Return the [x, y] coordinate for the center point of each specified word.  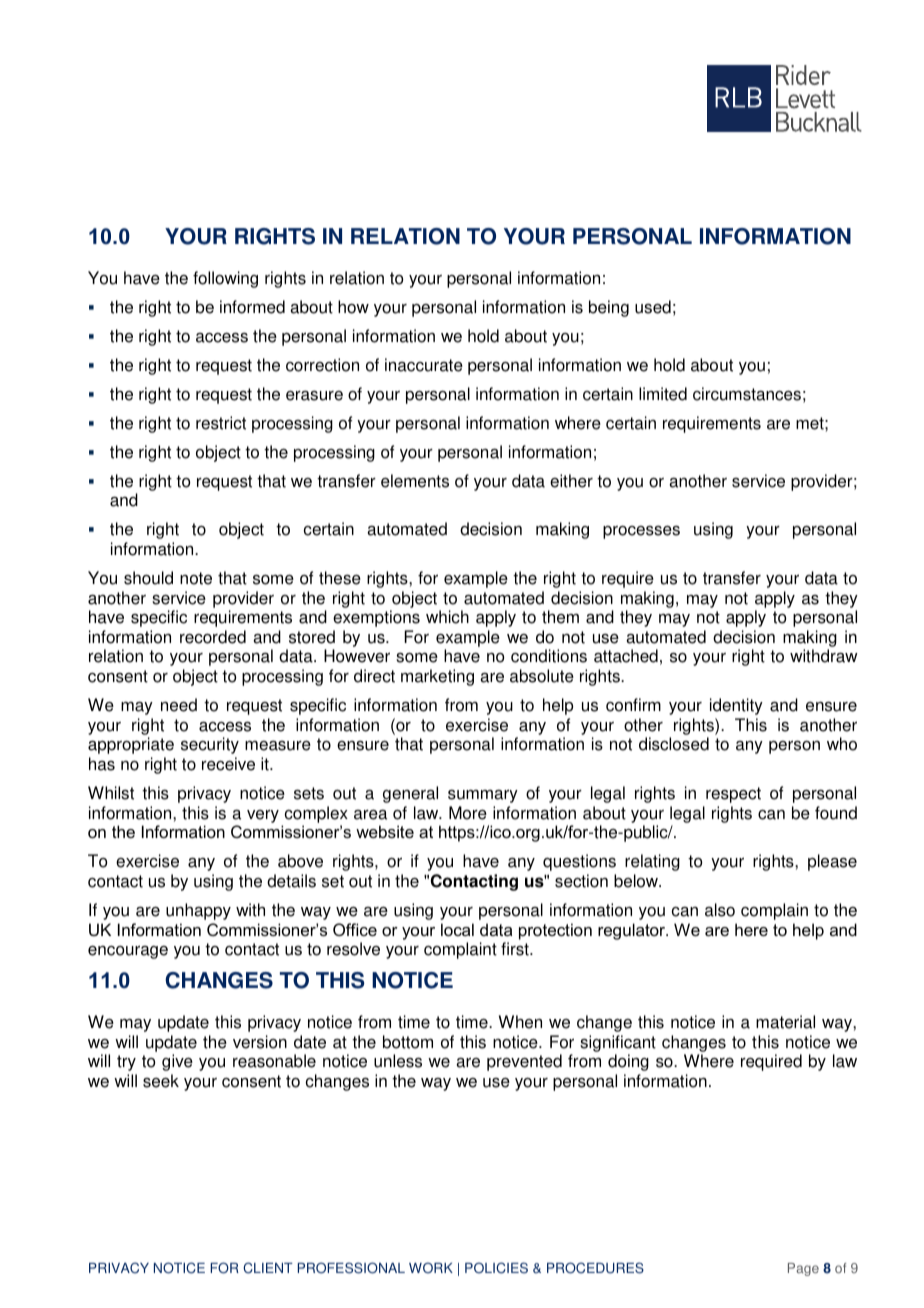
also [720, 910]
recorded [213, 637]
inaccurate [424, 365]
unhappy [198, 911]
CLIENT [268, 1268]
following [225, 279]
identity [736, 706]
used [653, 307]
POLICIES [496, 1268]
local [457, 929]
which [447, 617]
